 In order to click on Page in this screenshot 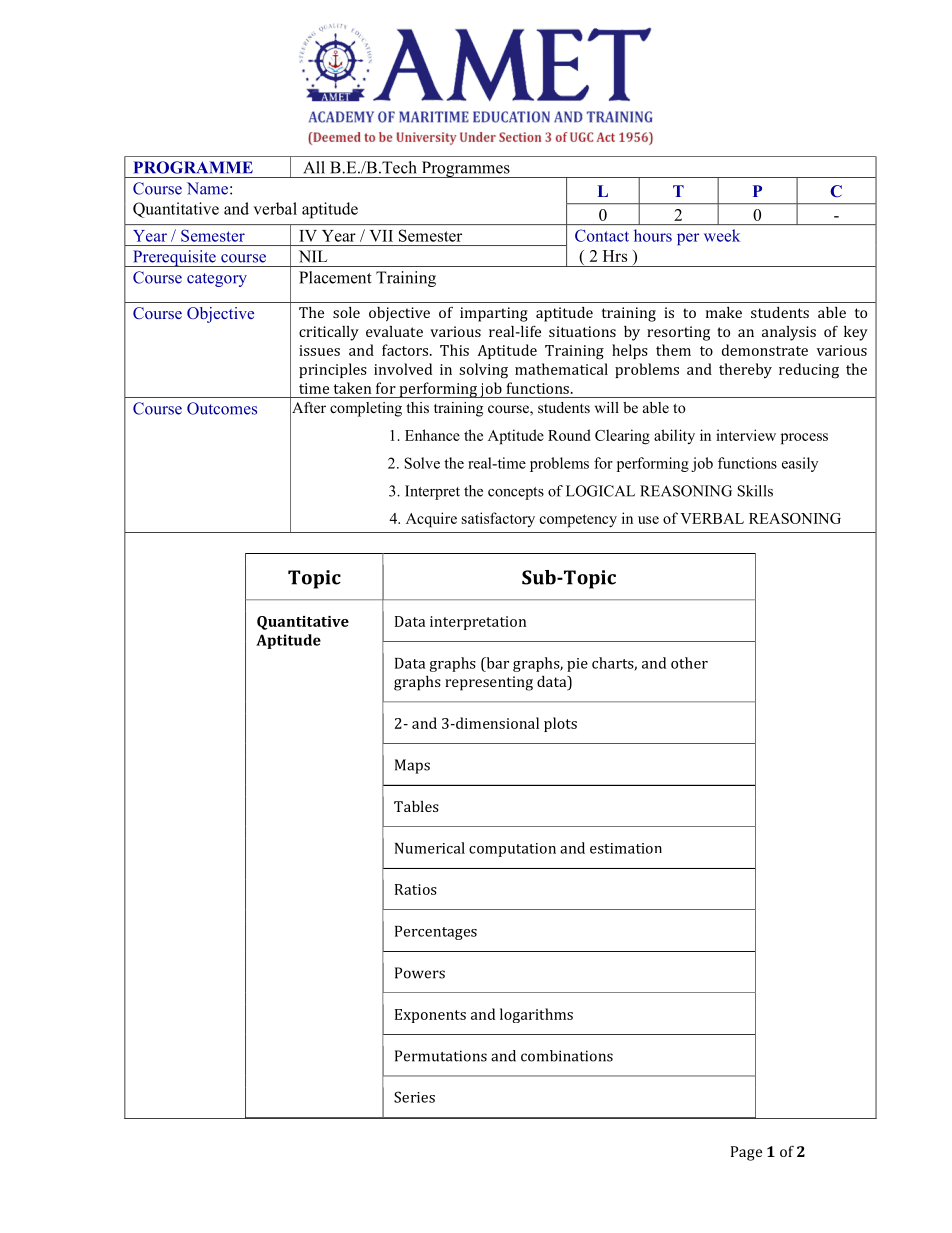, I will do `click(746, 1153)`.
